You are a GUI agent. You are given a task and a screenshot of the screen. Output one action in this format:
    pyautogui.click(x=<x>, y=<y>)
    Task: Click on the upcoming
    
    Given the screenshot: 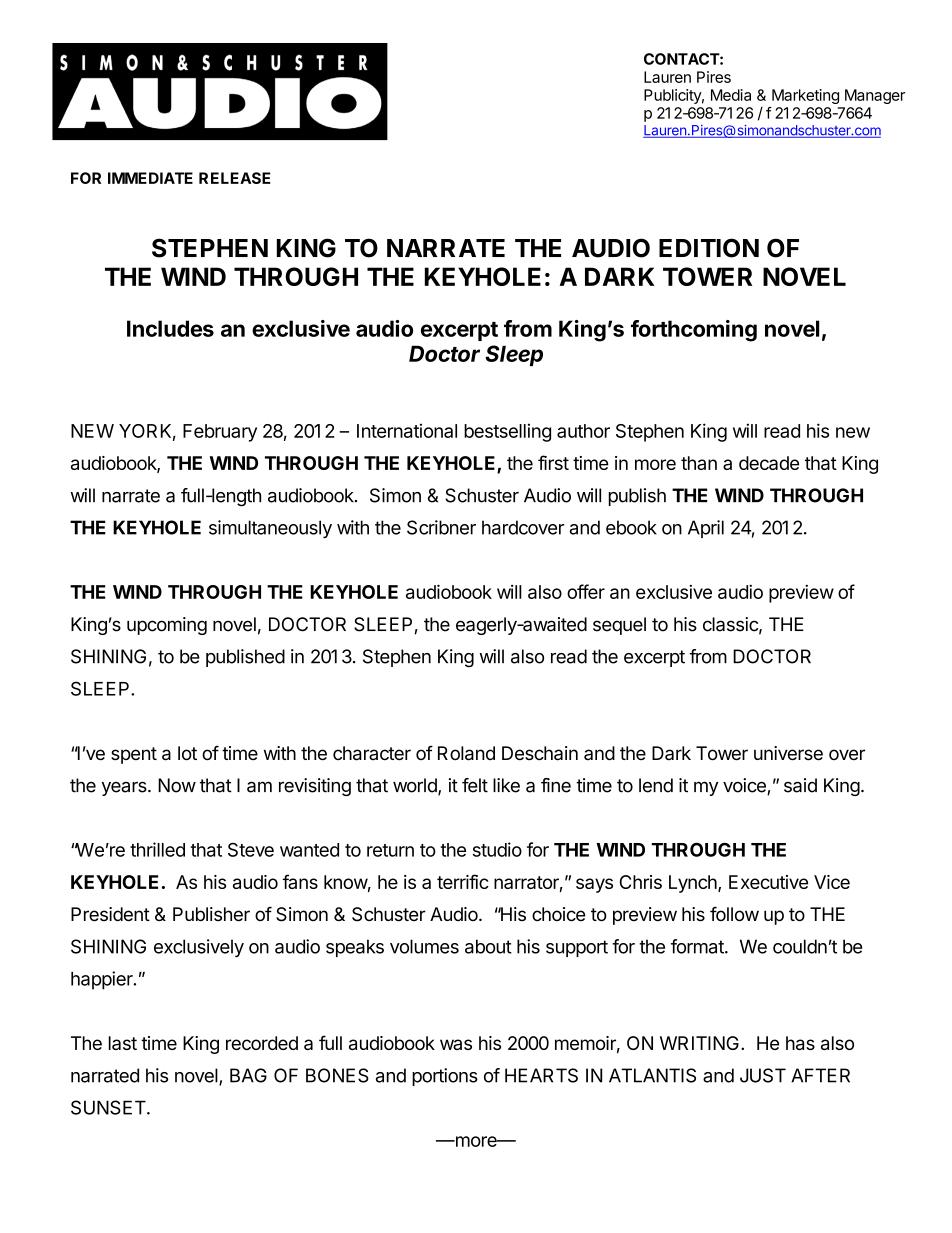 What is the action you would take?
    pyautogui.click(x=167, y=626)
